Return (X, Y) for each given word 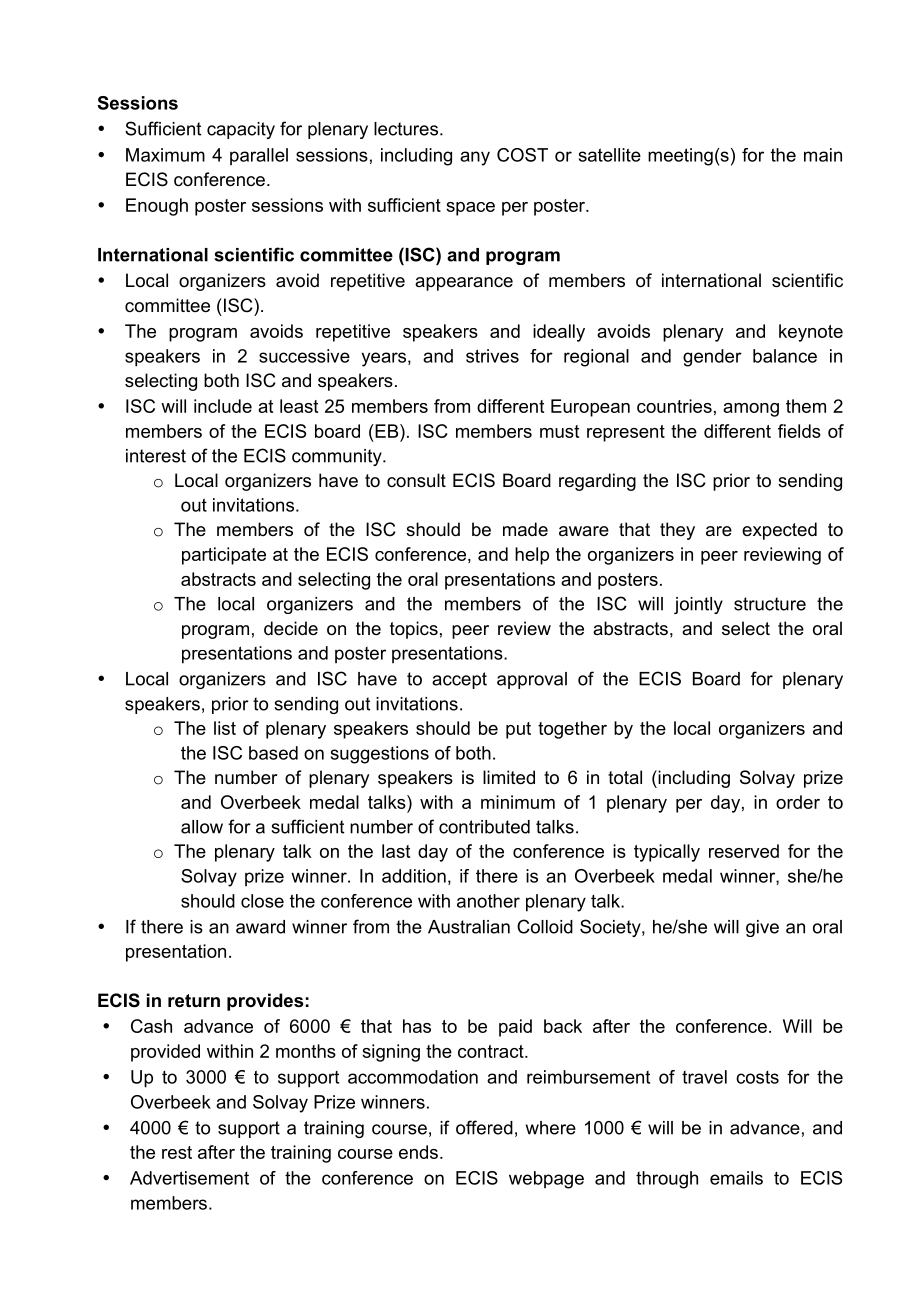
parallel (259, 156)
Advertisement (189, 1178)
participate (224, 556)
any (475, 158)
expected (779, 531)
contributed (484, 827)
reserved (744, 851)
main (823, 155)
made (525, 529)
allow (202, 827)
